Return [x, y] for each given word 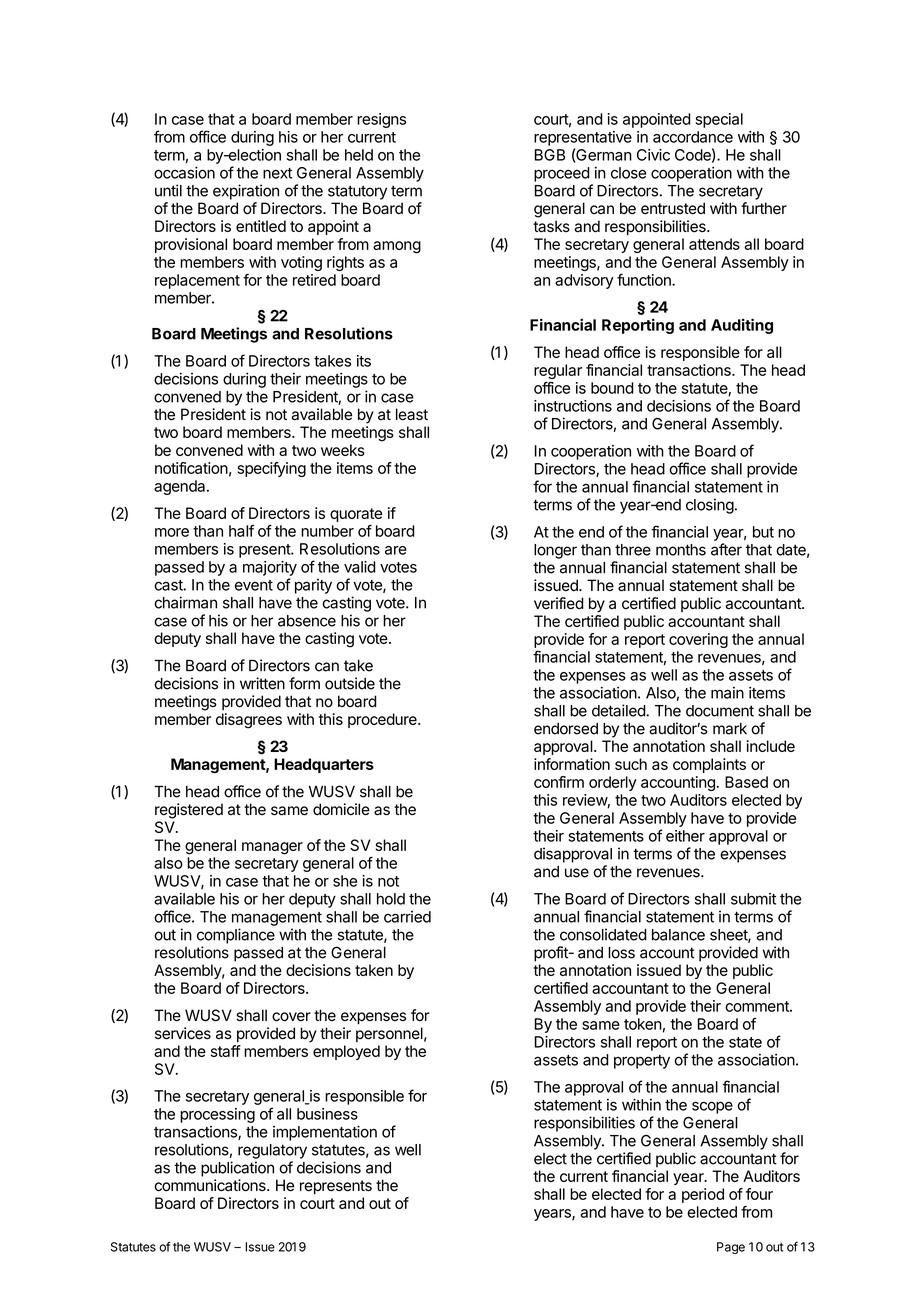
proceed [562, 174]
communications [211, 1185]
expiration [246, 192]
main [727, 693]
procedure [383, 720]
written [262, 683]
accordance [693, 137]
